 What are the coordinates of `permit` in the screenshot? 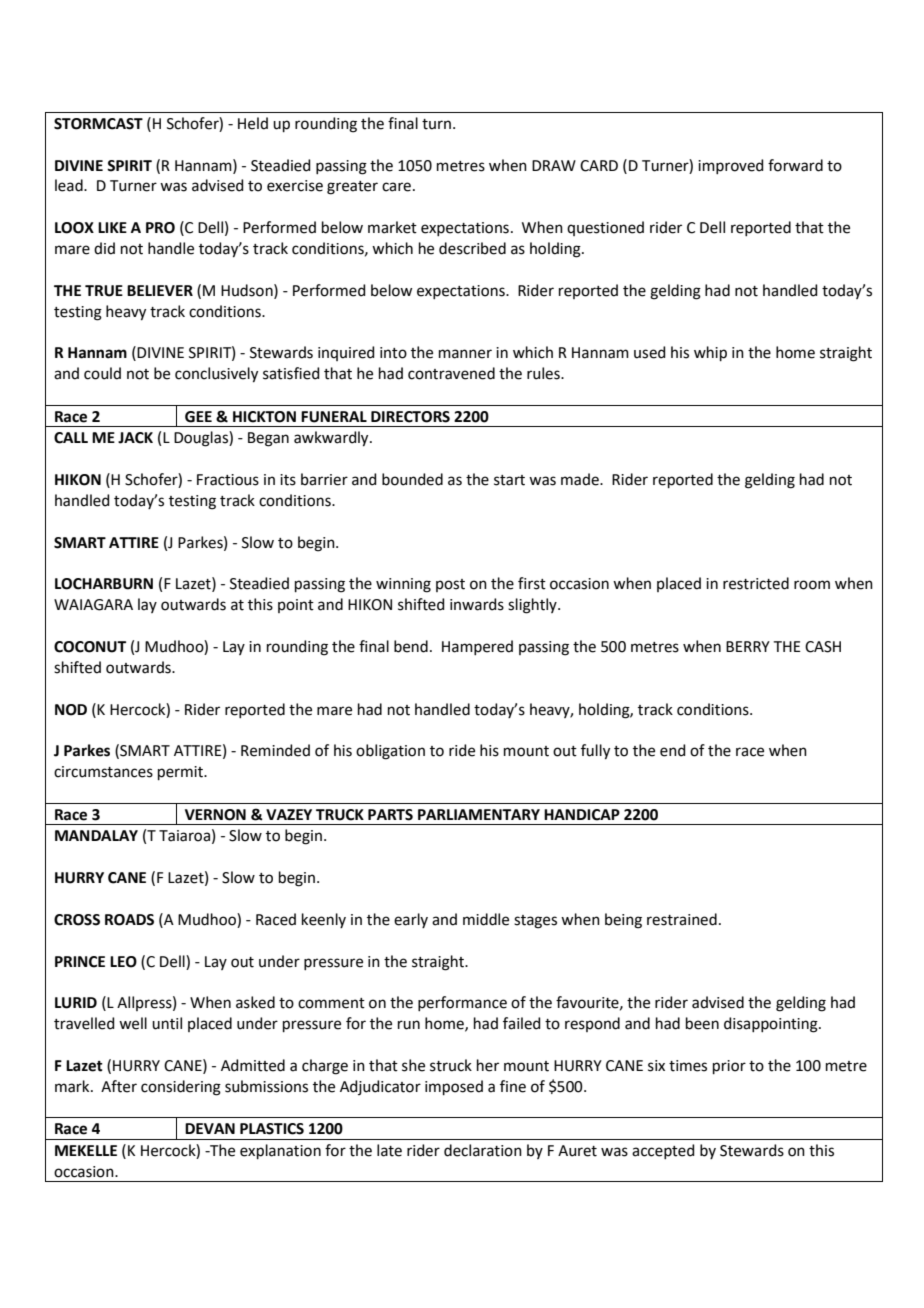 It's located at (181, 773).
